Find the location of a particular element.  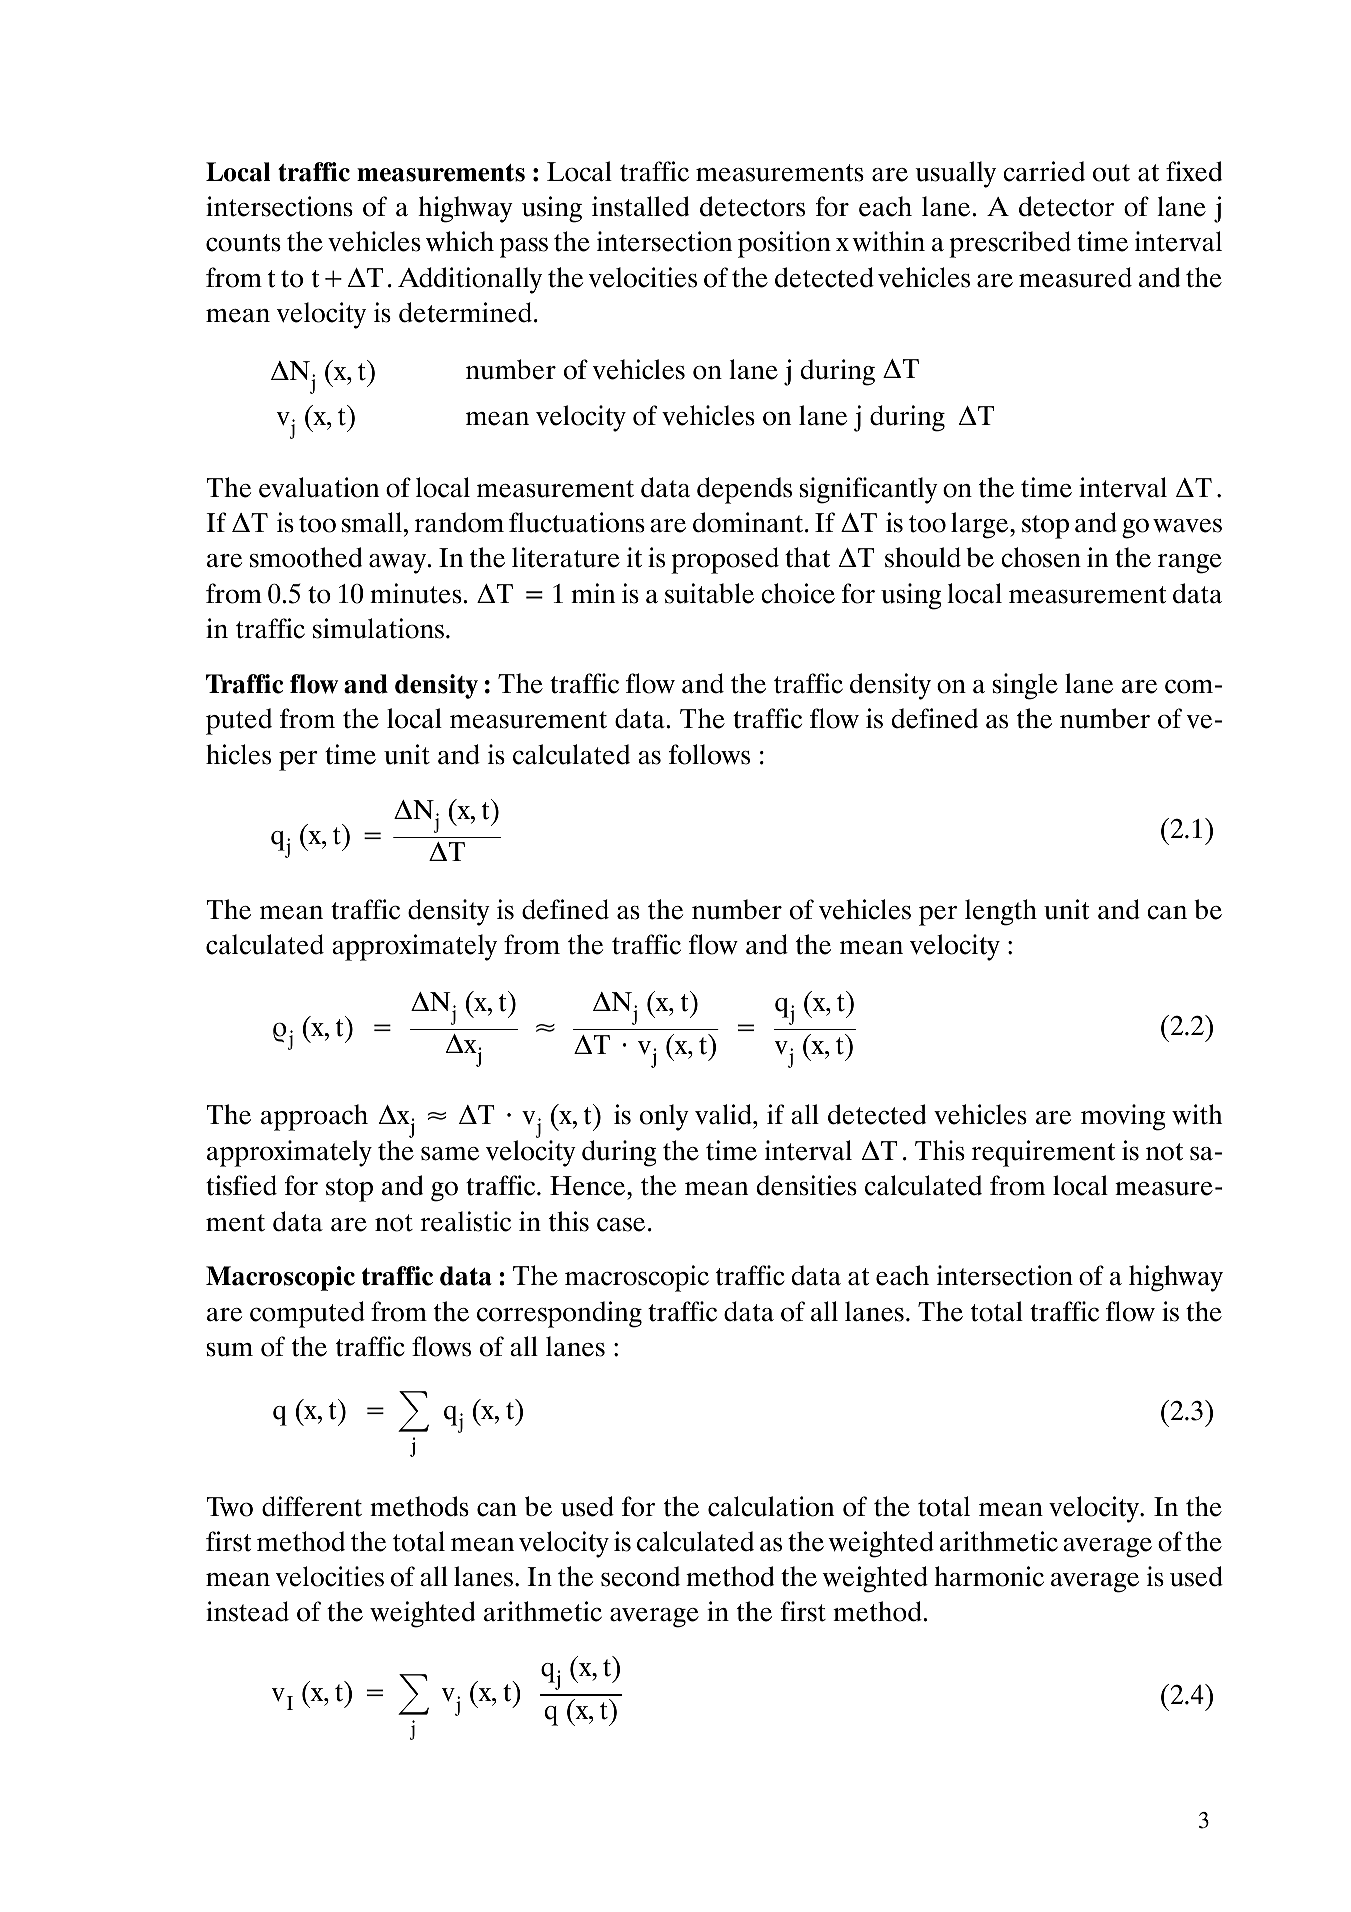

out is located at coordinates (1111, 173).
